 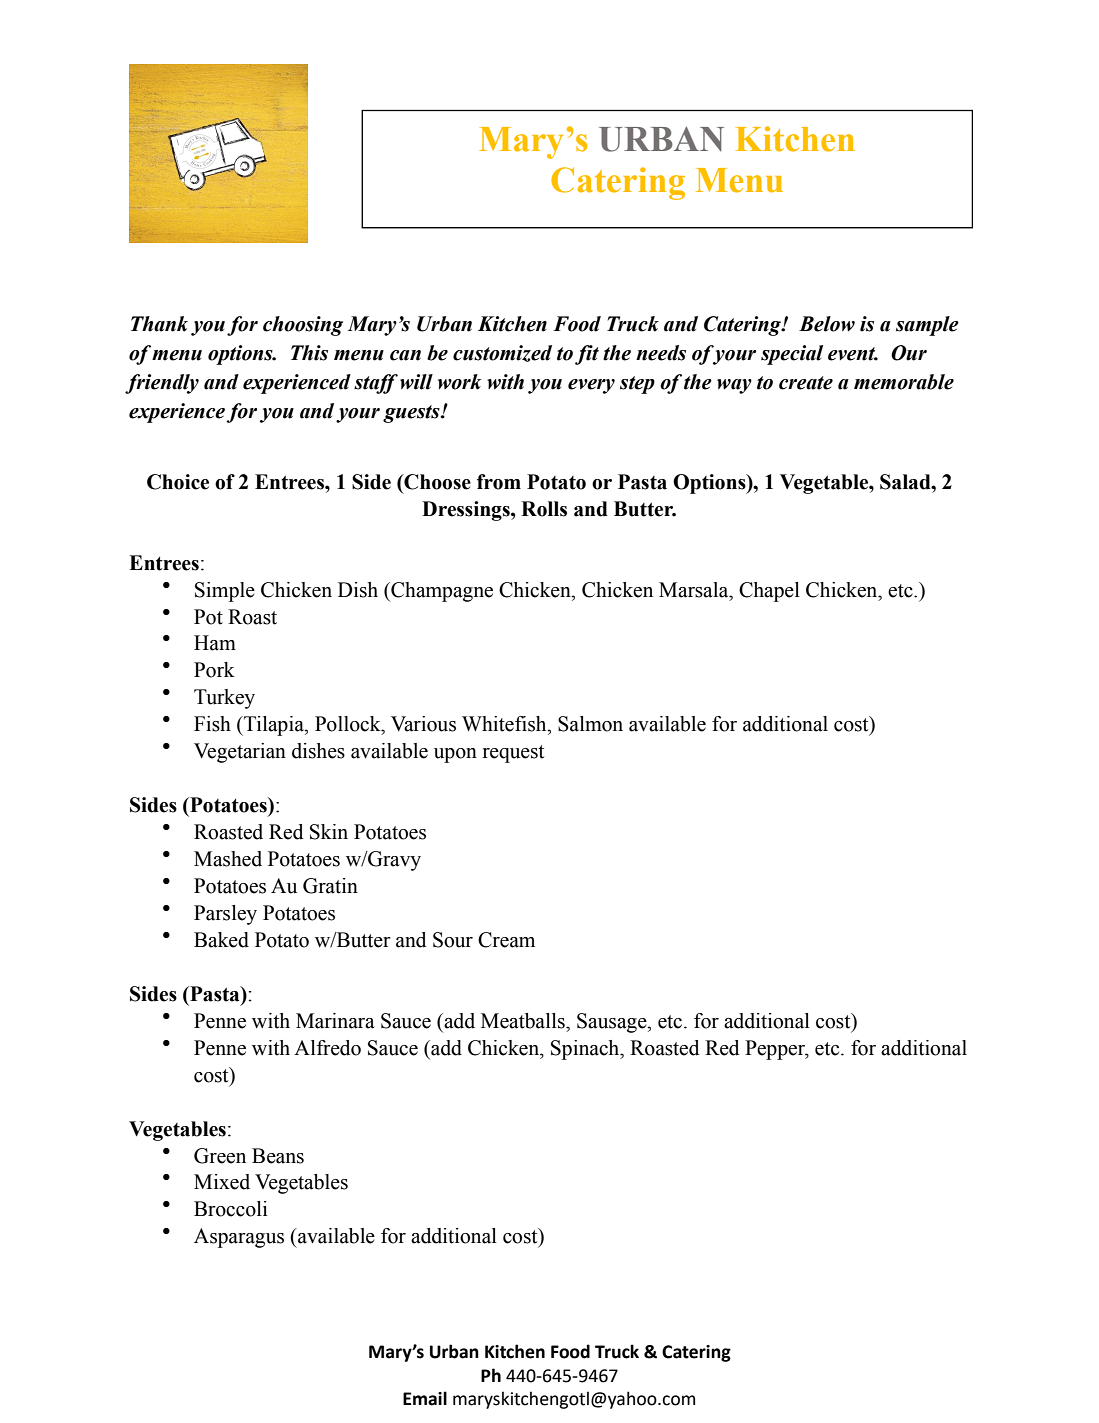 I want to click on event, so click(x=853, y=354).
